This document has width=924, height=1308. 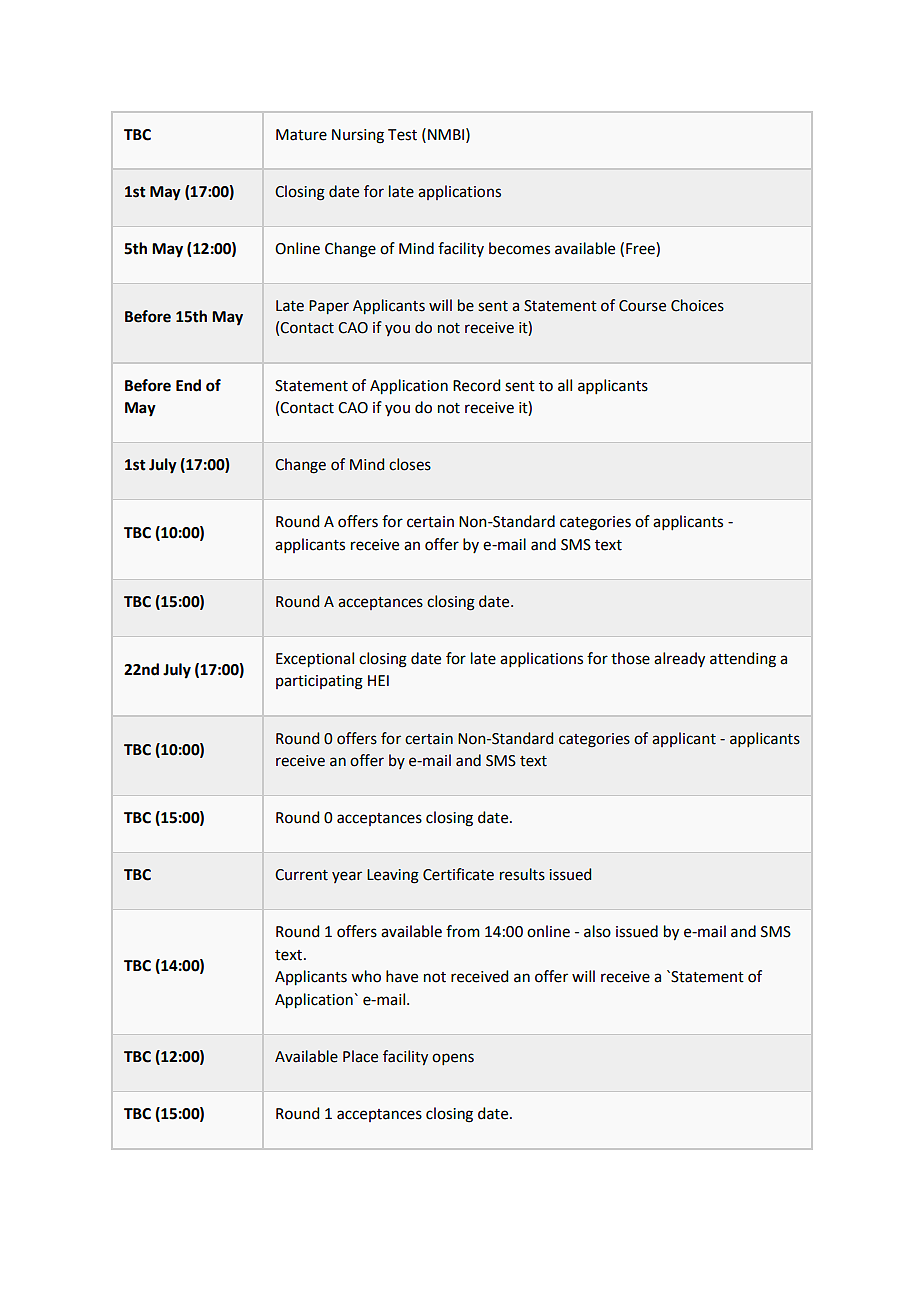 What do you see at coordinates (519, 248) in the document?
I see `becomes` at bounding box center [519, 248].
